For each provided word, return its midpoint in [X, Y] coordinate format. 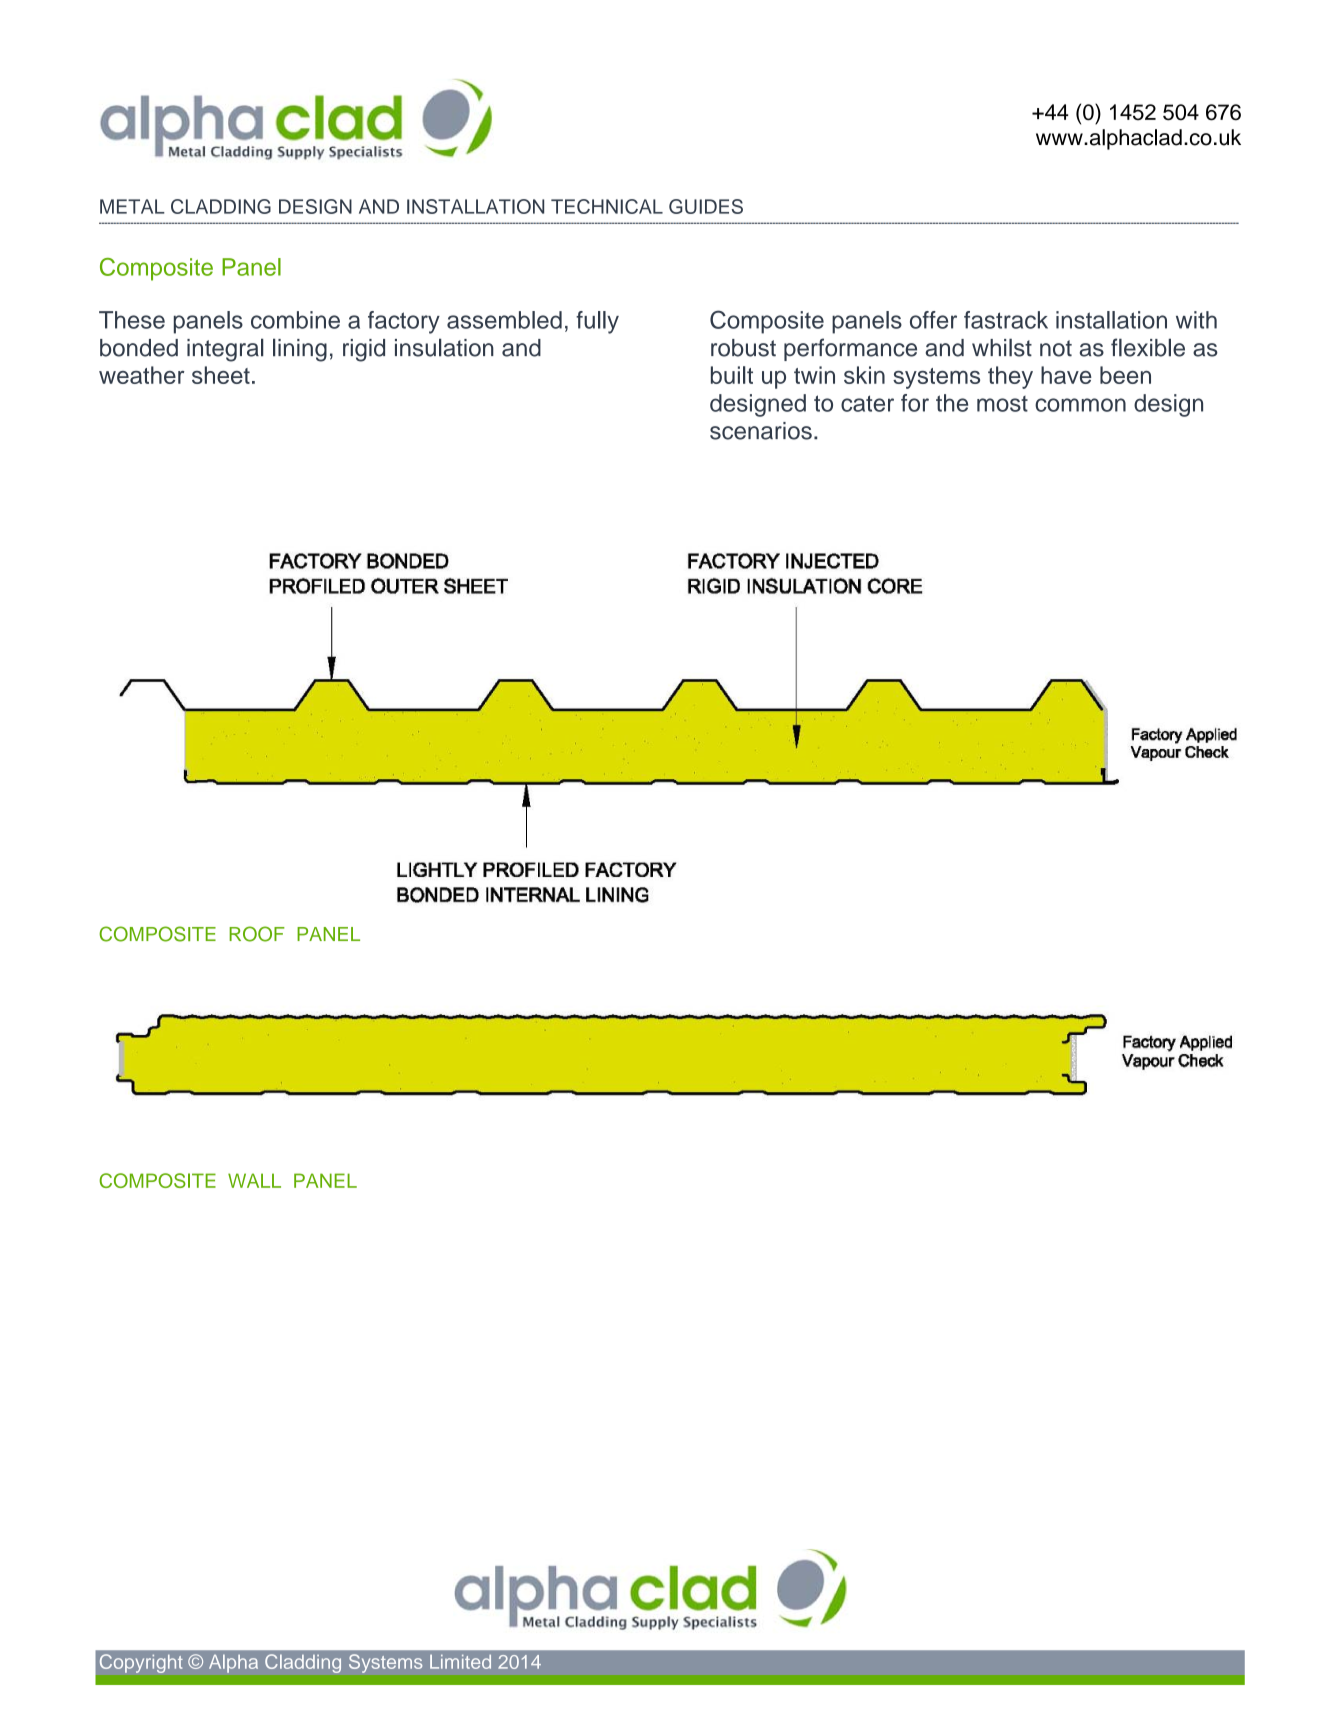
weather [142, 375]
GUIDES [706, 206]
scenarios [761, 431]
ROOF [257, 934]
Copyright [141, 1663]
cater [867, 403]
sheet [221, 375]
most [1002, 404]
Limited [460, 1662]
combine [295, 320]
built [732, 375]
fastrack [1006, 320]
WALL [254, 1180]
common [1080, 405]
